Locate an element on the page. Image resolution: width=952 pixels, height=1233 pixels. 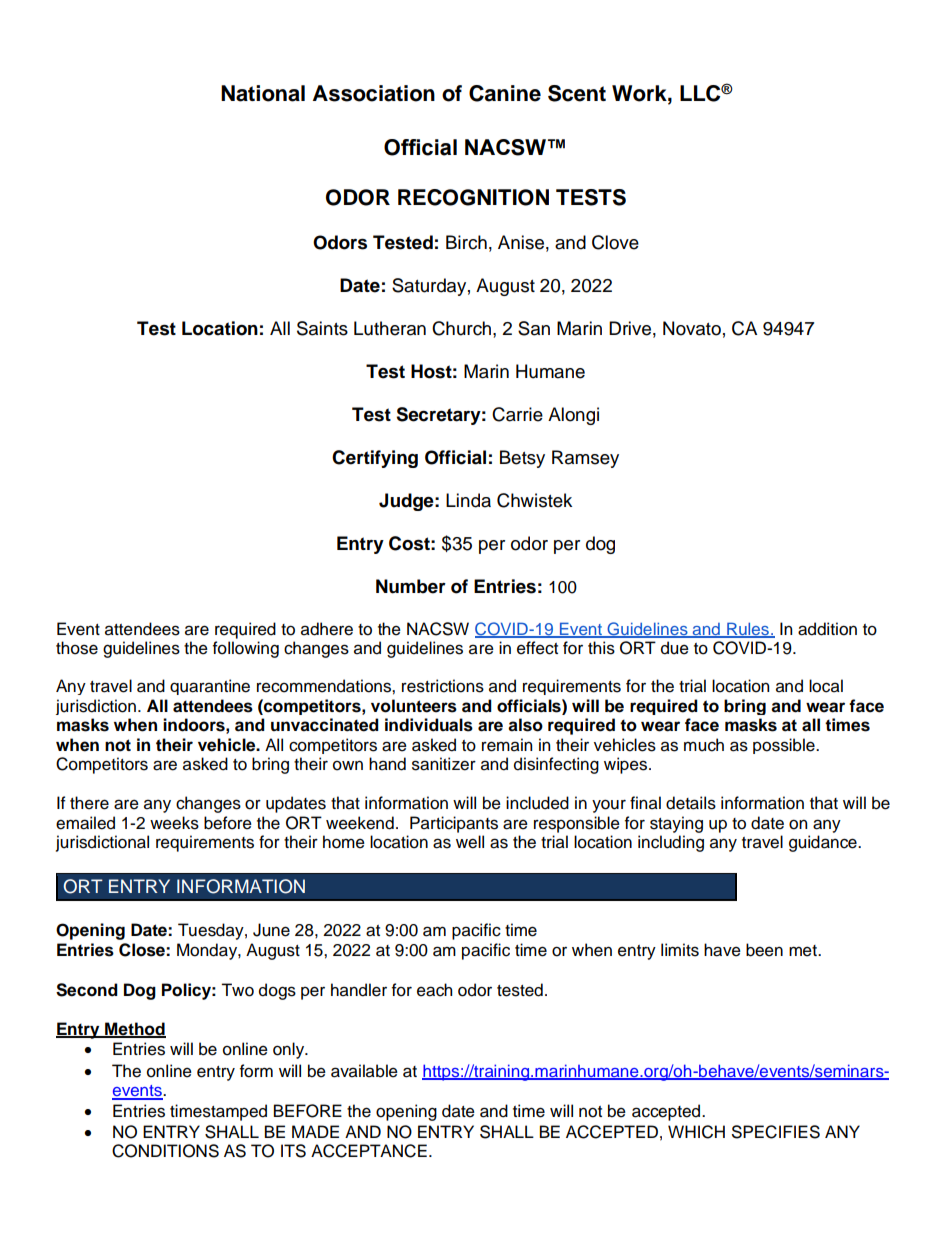
details is located at coordinates (691, 803).
